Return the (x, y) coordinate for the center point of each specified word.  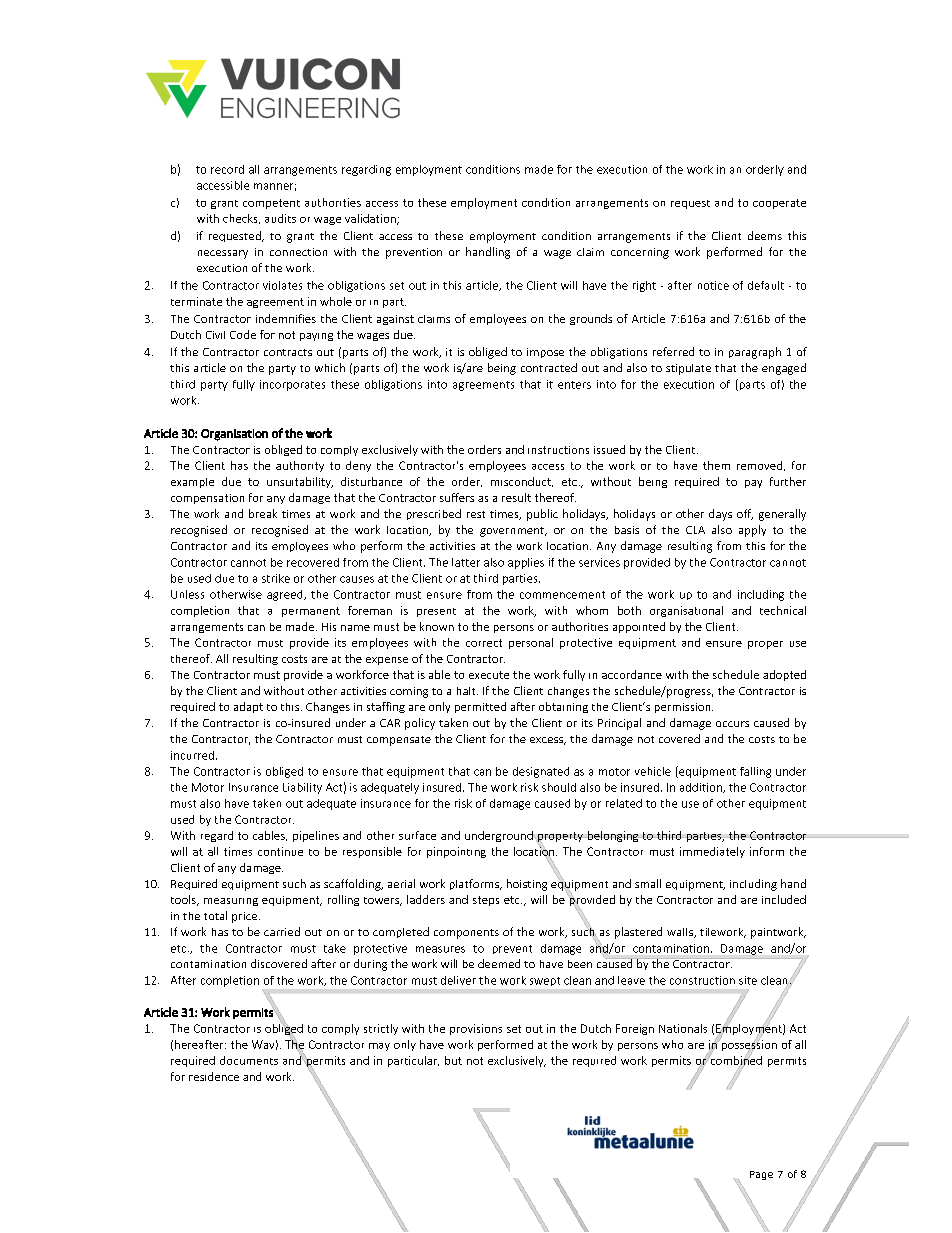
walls (681, 933)
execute (489, 675)
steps (486, 901)
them (716, 465)
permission (684, 708)
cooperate (779, 204)
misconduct (522, 482)
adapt (248, 707)
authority (300, 466)
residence (214, 1076)
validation (371, 219)
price (244, 917)
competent (271, 204)
